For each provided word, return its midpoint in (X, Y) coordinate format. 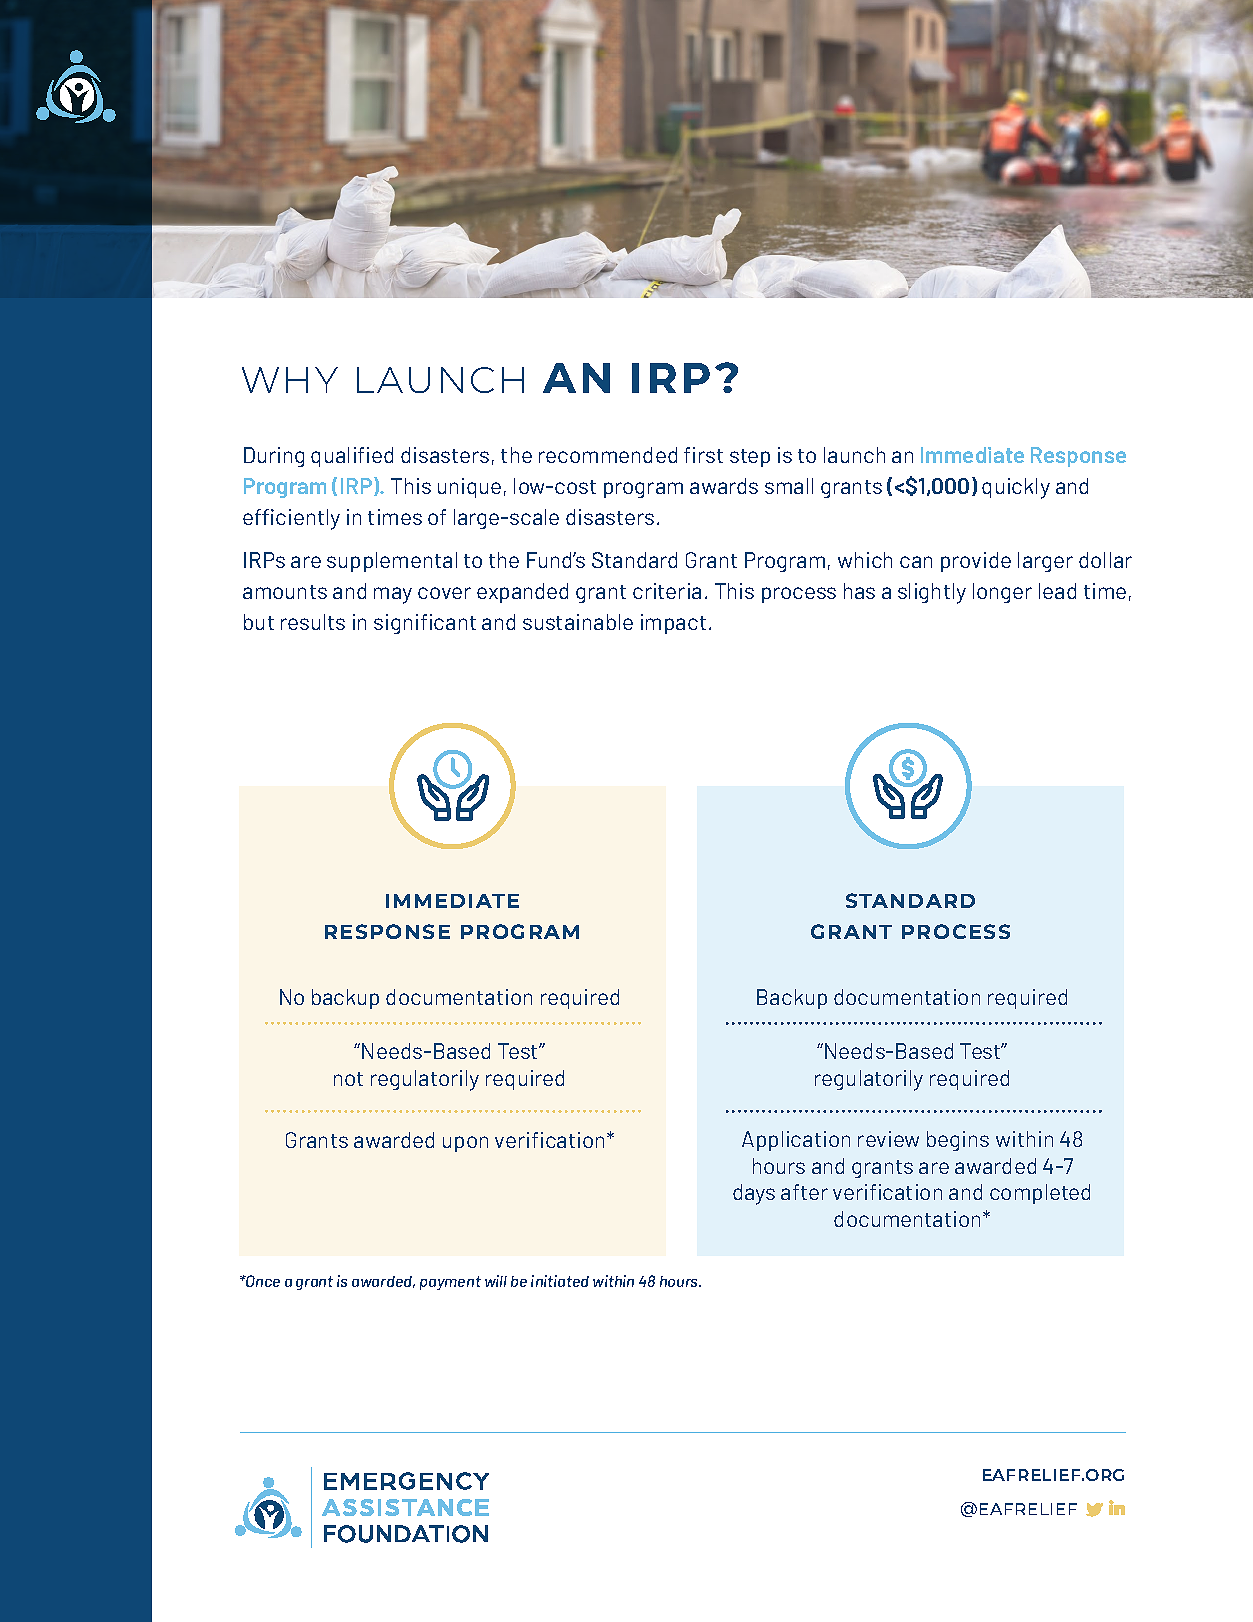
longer (1002, 593)
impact (673, 624)
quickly (1016, 488)
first (703, 455)
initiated (560, 1281)
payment (450, 1283)
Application (796, 1141)
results (313, 622)
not (348, 1079)
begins (958, 1141)
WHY (290, 380)
